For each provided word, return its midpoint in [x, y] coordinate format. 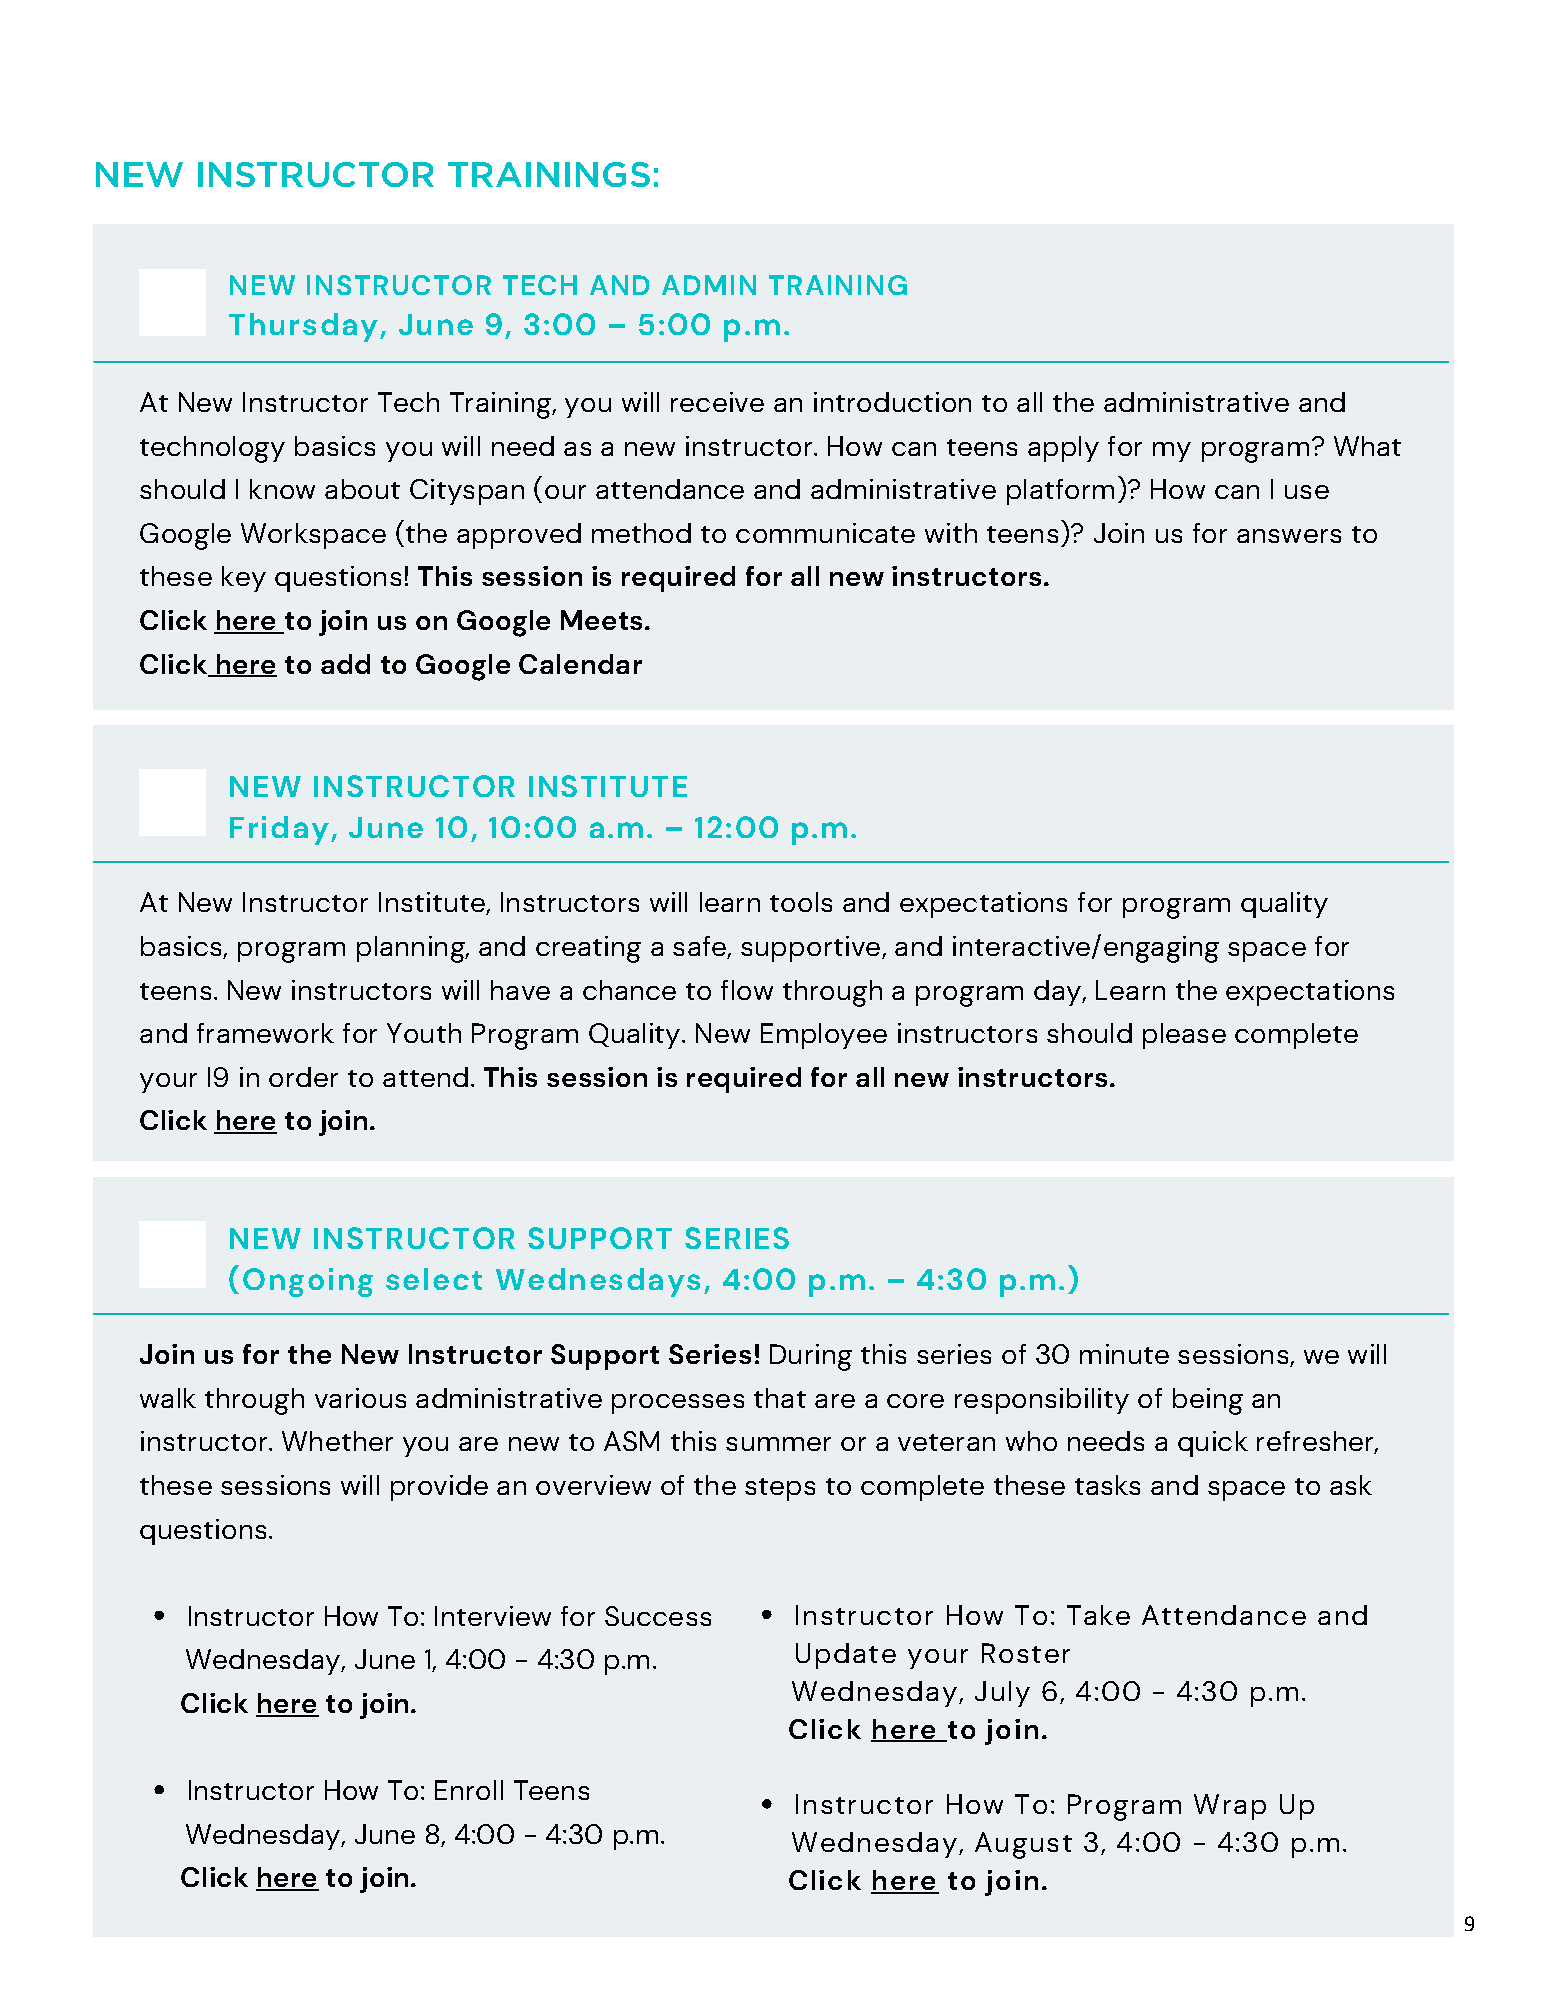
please [1184, 1036]
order [303, 1077]
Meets [601, 620]
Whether [337, 1441]
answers [1289, 536]
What [1367, 446]
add [345, 664]
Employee [824, 1036]
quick [1213, 1444]
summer [778, 1444]
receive [717, 402]
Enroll [469, 1790]
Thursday [303, 327]
